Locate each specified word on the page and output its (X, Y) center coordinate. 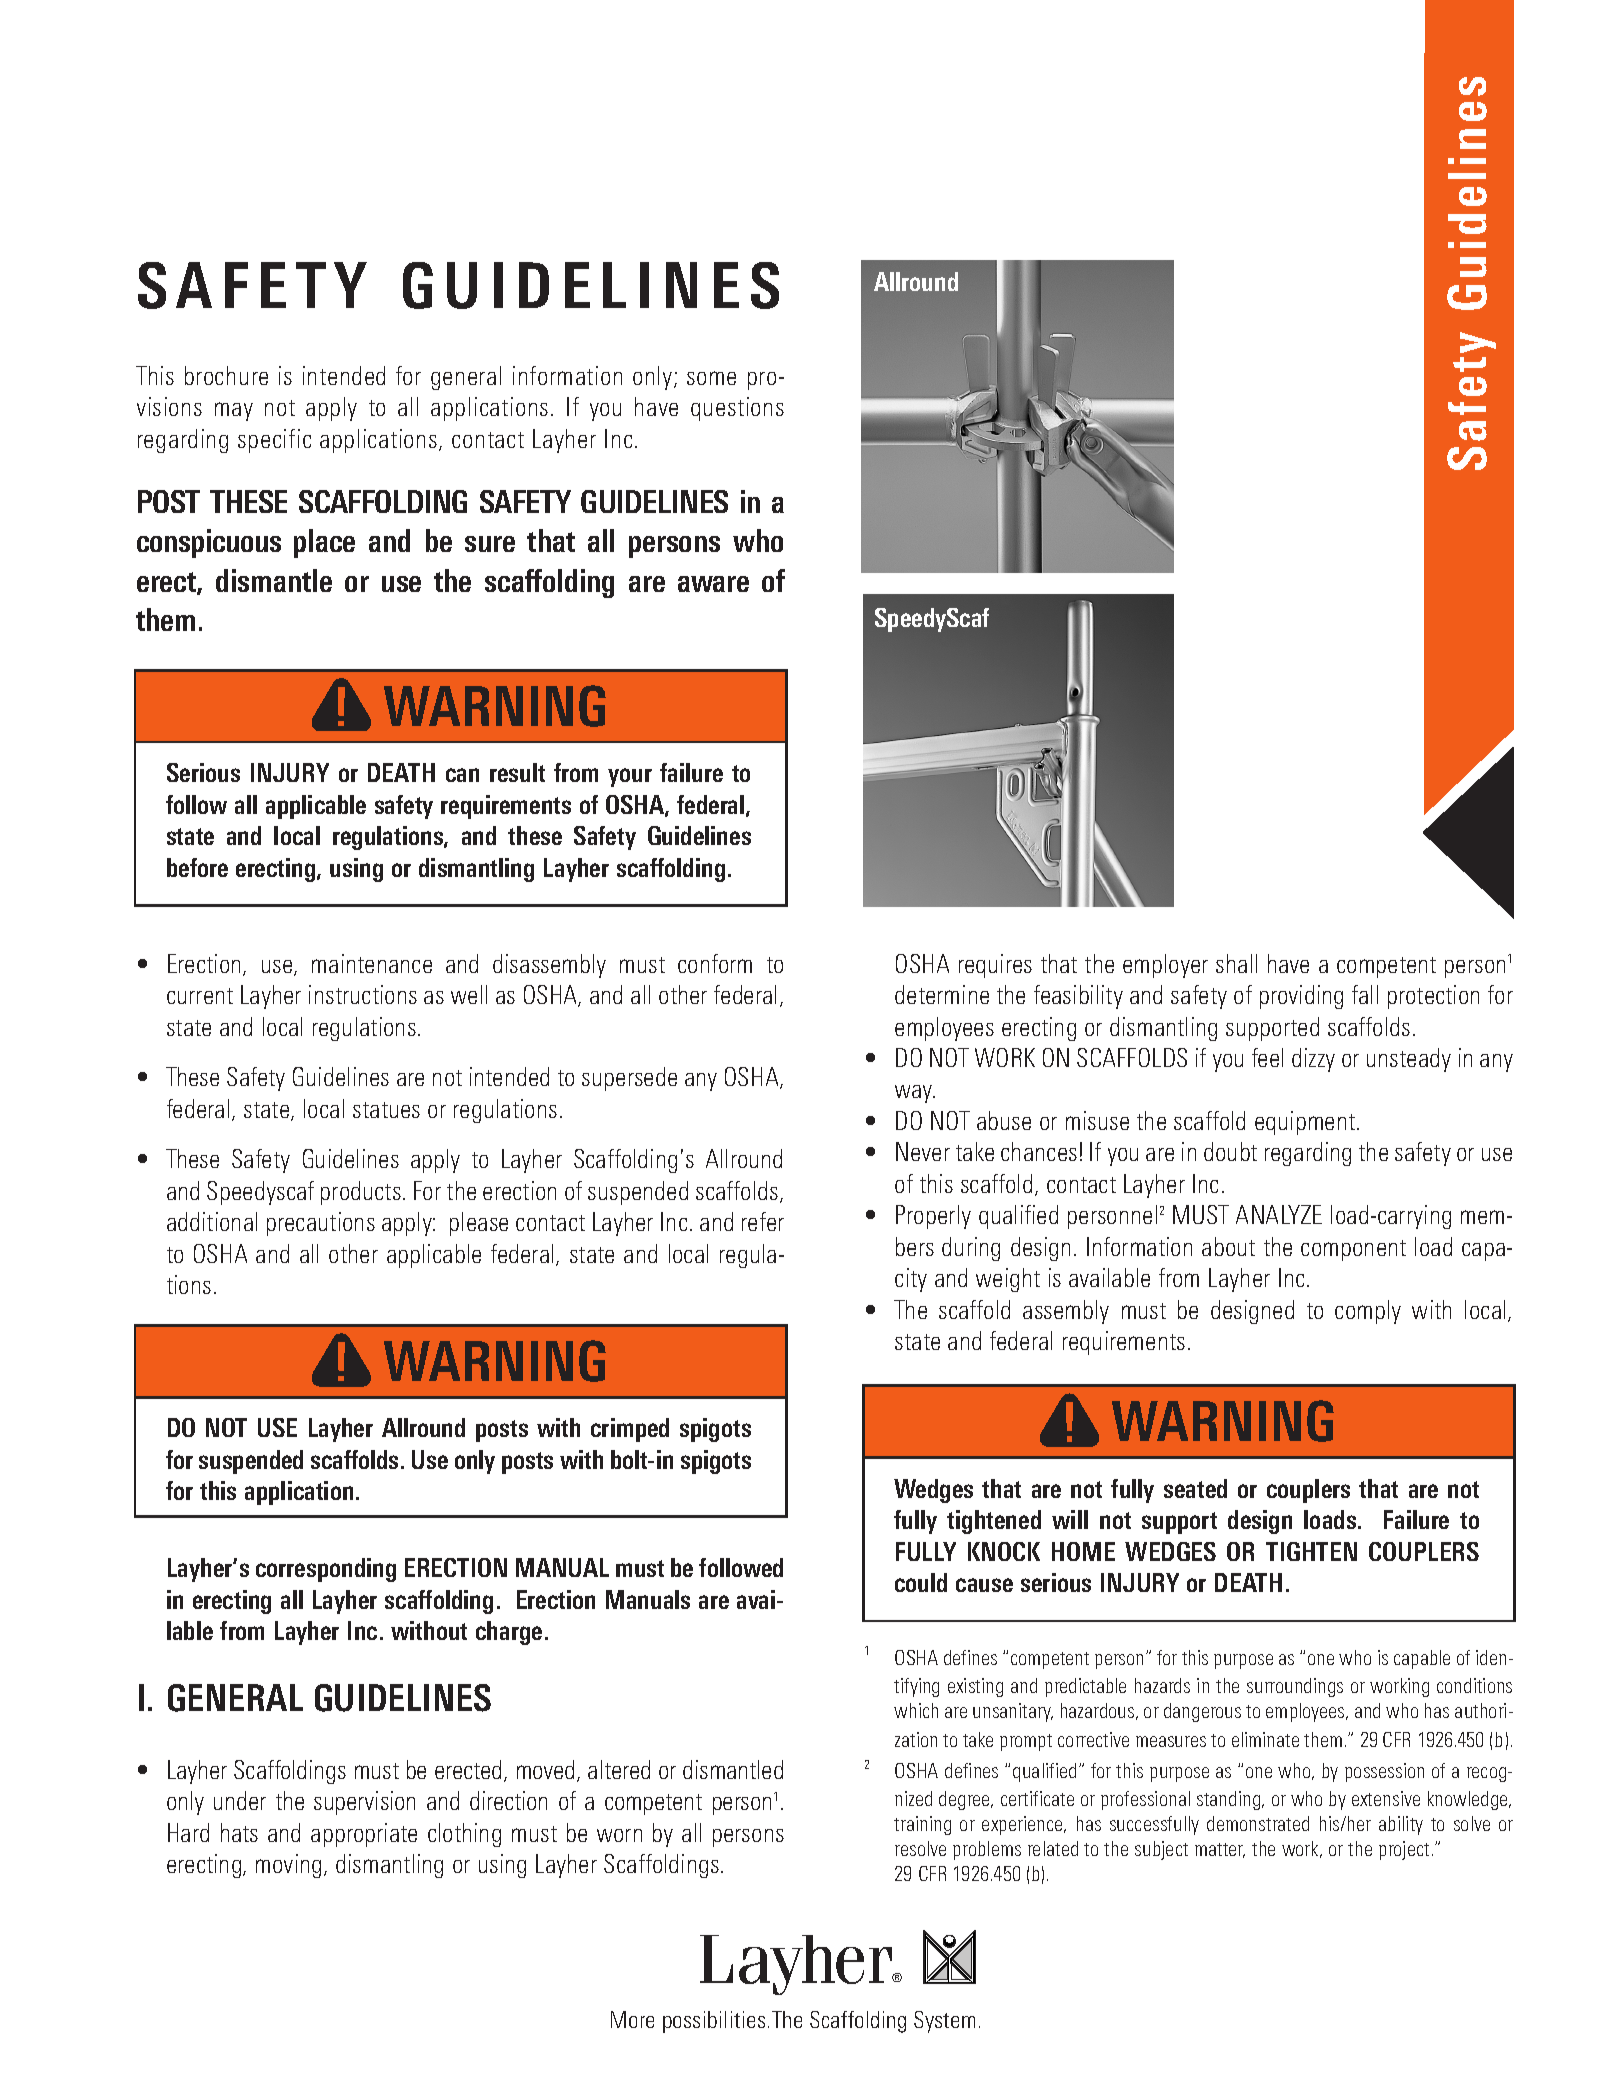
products (361, 1193)
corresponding (326, 1570)
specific (274, 441)
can (462, 775)
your (630, 777)
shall (1236, 963)
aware (713, 584)
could (921, 1582)
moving (288, 1866)
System (944, 2022)
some (711, 378)
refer (763, 1221)
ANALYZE (1279, 1214)
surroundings (1295, 1687)
